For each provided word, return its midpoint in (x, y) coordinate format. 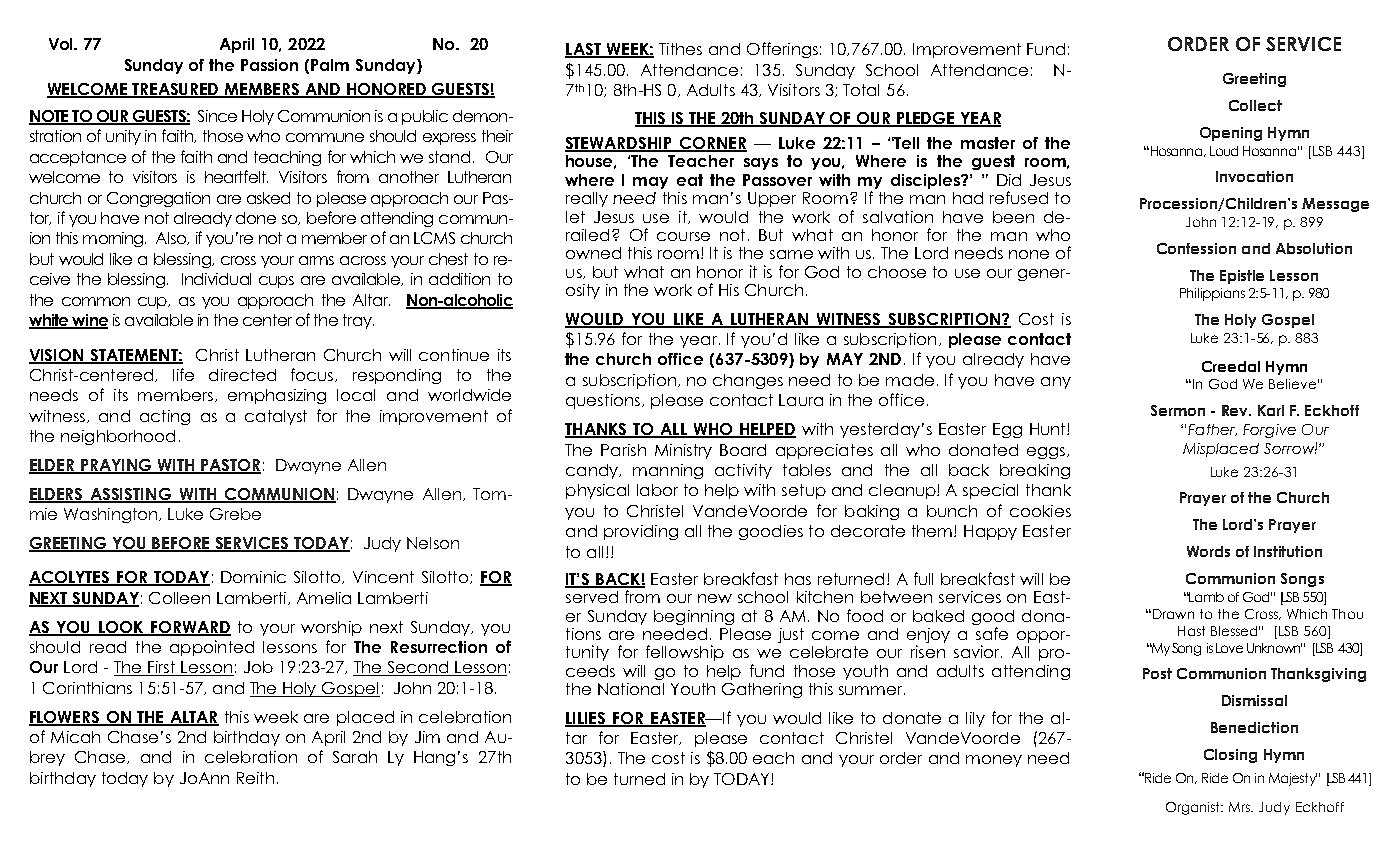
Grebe (235, 514)
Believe (1292, 384)
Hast (1191, 631)
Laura (801, 400)
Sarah (355, 757)
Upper (772, 199)
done (256, 218)
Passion (269, 65)
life (183, 374)
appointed (212, 648)
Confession (1196, 248)
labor (657, 490)
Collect (1255, 105)
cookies (1040, 511)
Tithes (680, 49)
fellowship (685, 653)
